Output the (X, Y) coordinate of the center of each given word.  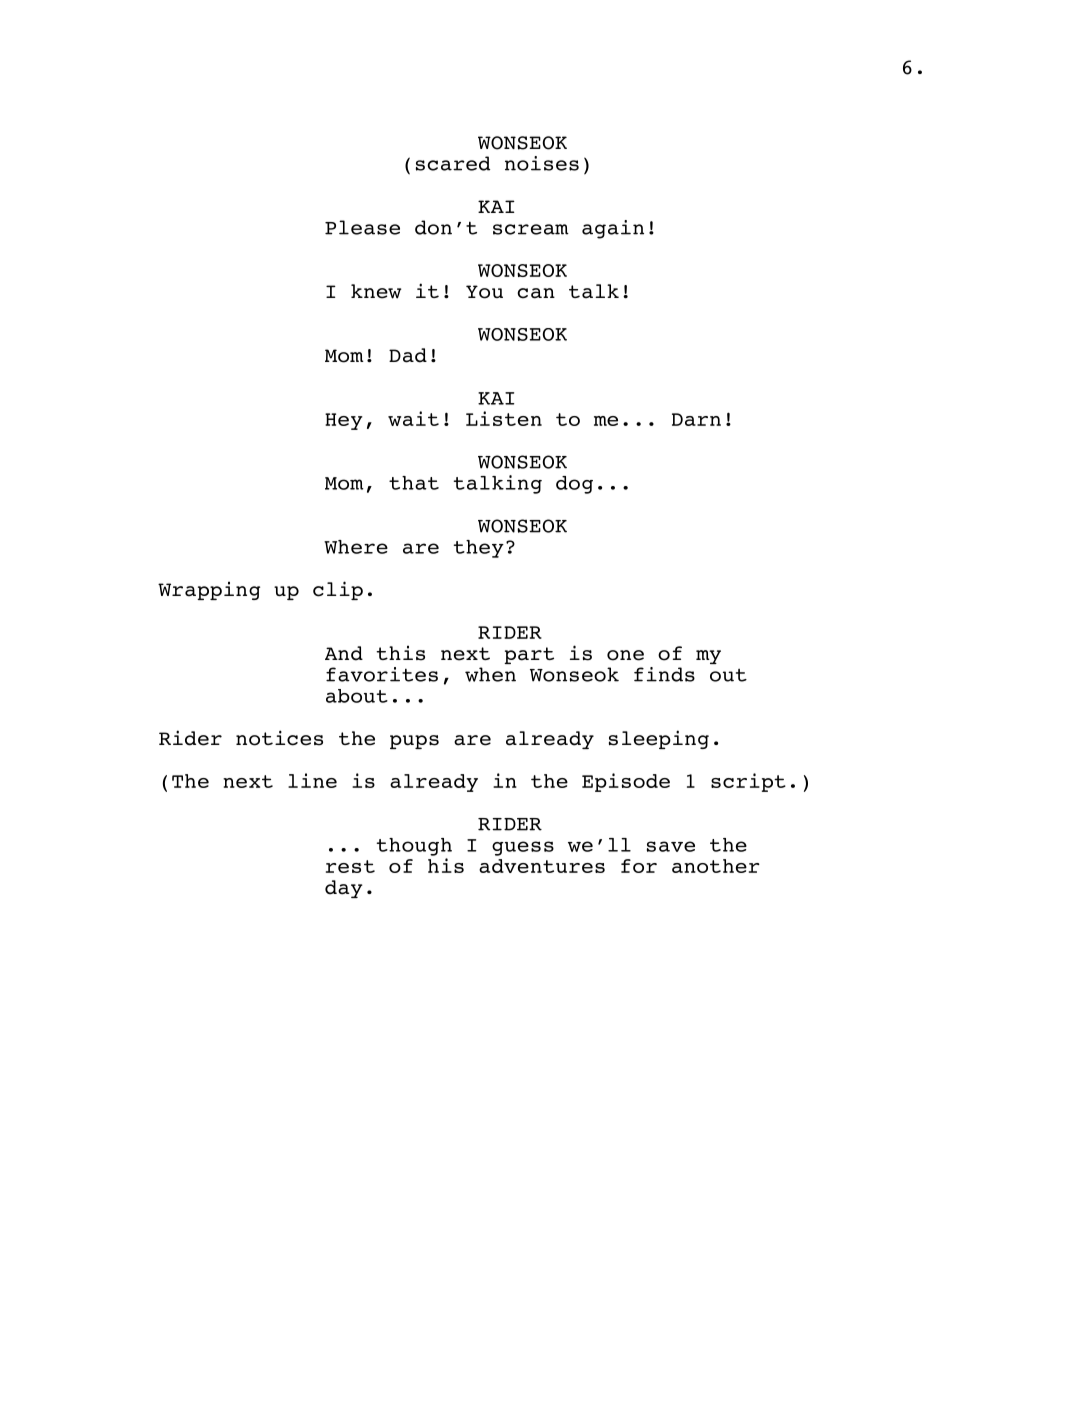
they (479, 549)
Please (362, 227)
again (613, 229)
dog (574, 485)
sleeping (659, 739)
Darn (696, 419)
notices (279, 738)
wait (413, 418)
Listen (504, 418)
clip (338, 590)
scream (531, 229)
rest (350, 866)
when (490, 674)
